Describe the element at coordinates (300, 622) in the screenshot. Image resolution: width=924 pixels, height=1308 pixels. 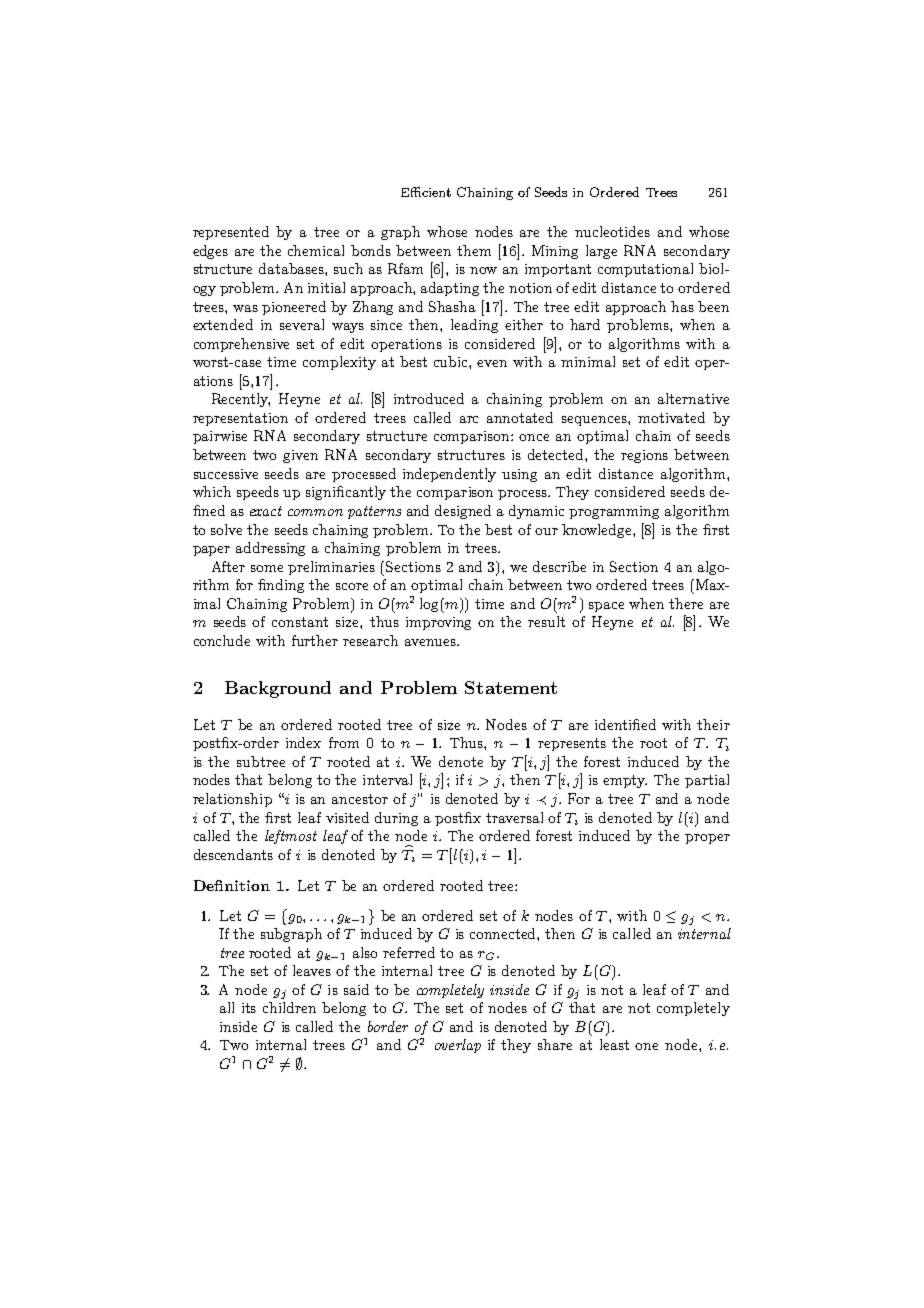
I see `constant` at that location.
